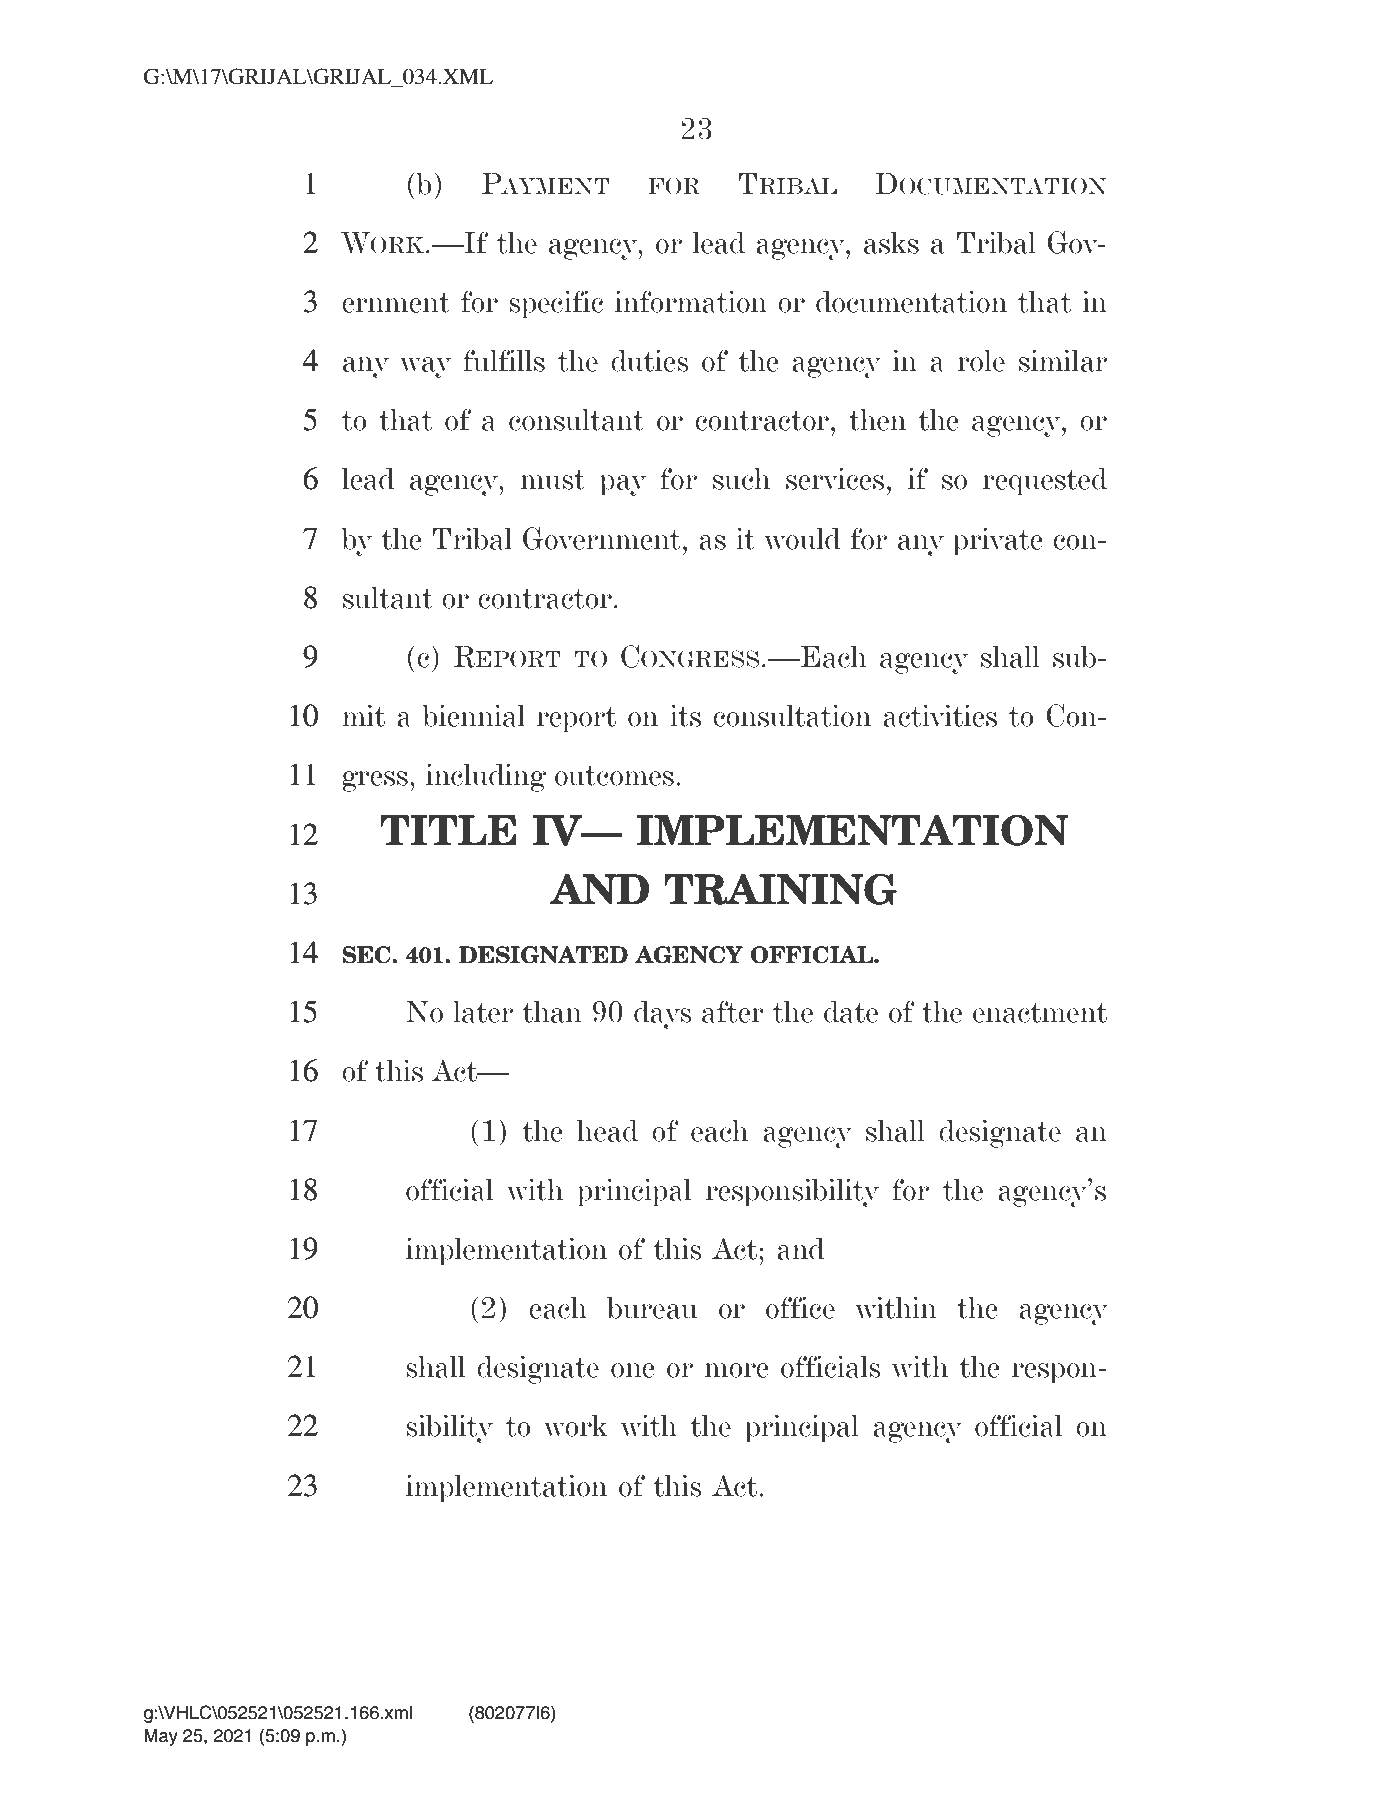 The height and width of the page is (1803, 1394). I want to click on asks, so click(891, 243).
